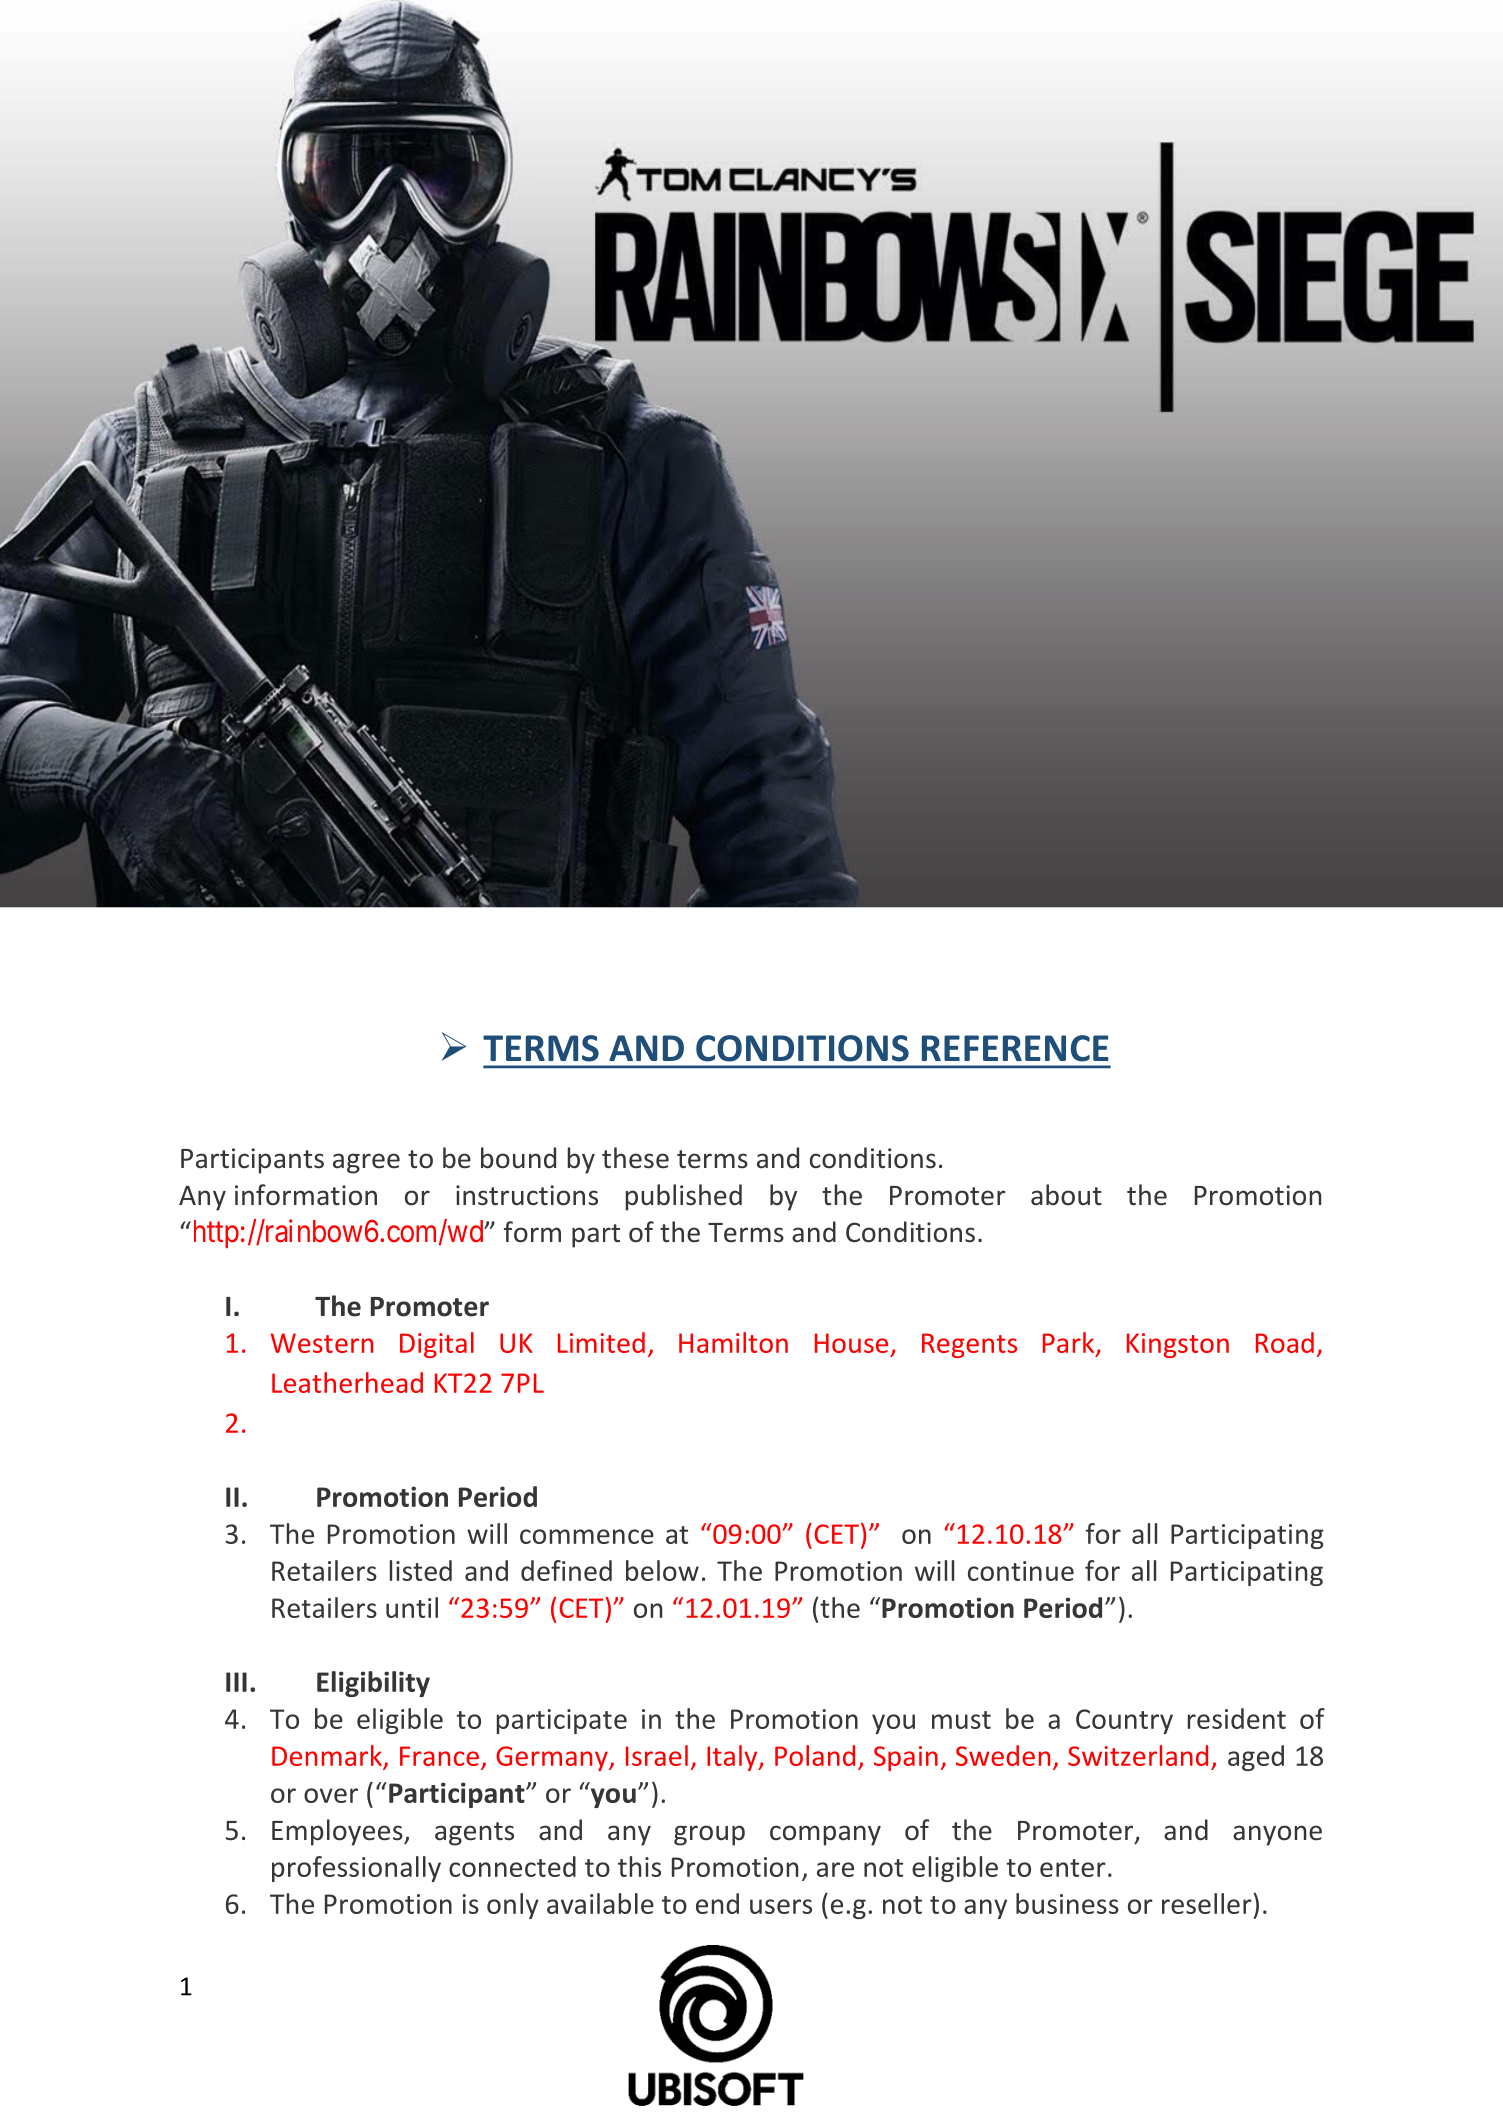 Image resolution: width=1503 pixels, height=2126 pixels. Describe the element at coordinates (635, 1158) in the screenshot. I see `these` at that location.
